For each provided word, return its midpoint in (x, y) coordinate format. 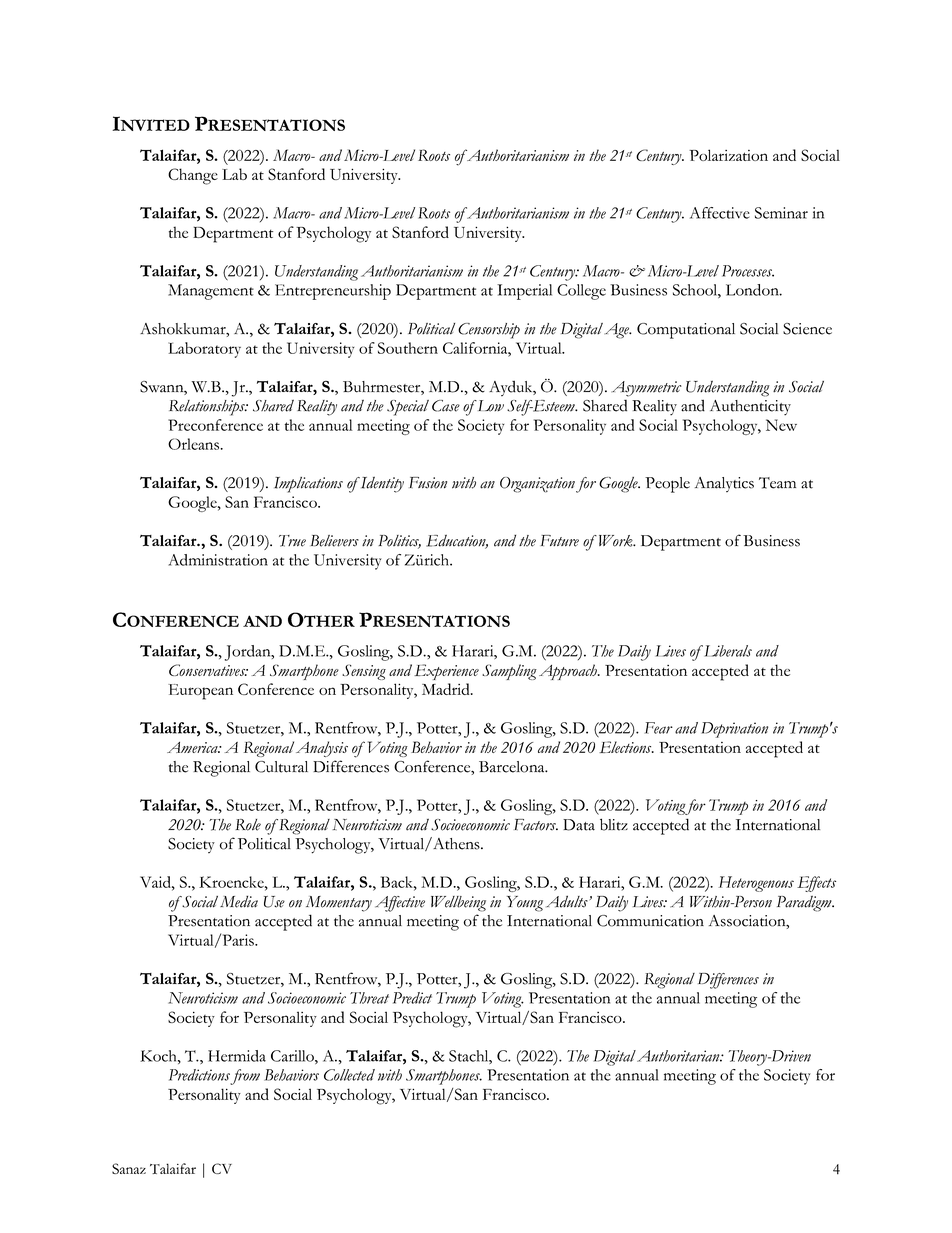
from (245, 1077)
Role (248, 825)
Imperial (524, 292)
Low (489, 406)
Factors (536, 825)
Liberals (726, 651)
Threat (369, 998)
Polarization (728, 155)
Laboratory (204, 350)
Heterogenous (756, 884)
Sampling (509, 672)
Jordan (249, 653)
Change (193, 176)
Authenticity (750, 408)
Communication (650, 921)
